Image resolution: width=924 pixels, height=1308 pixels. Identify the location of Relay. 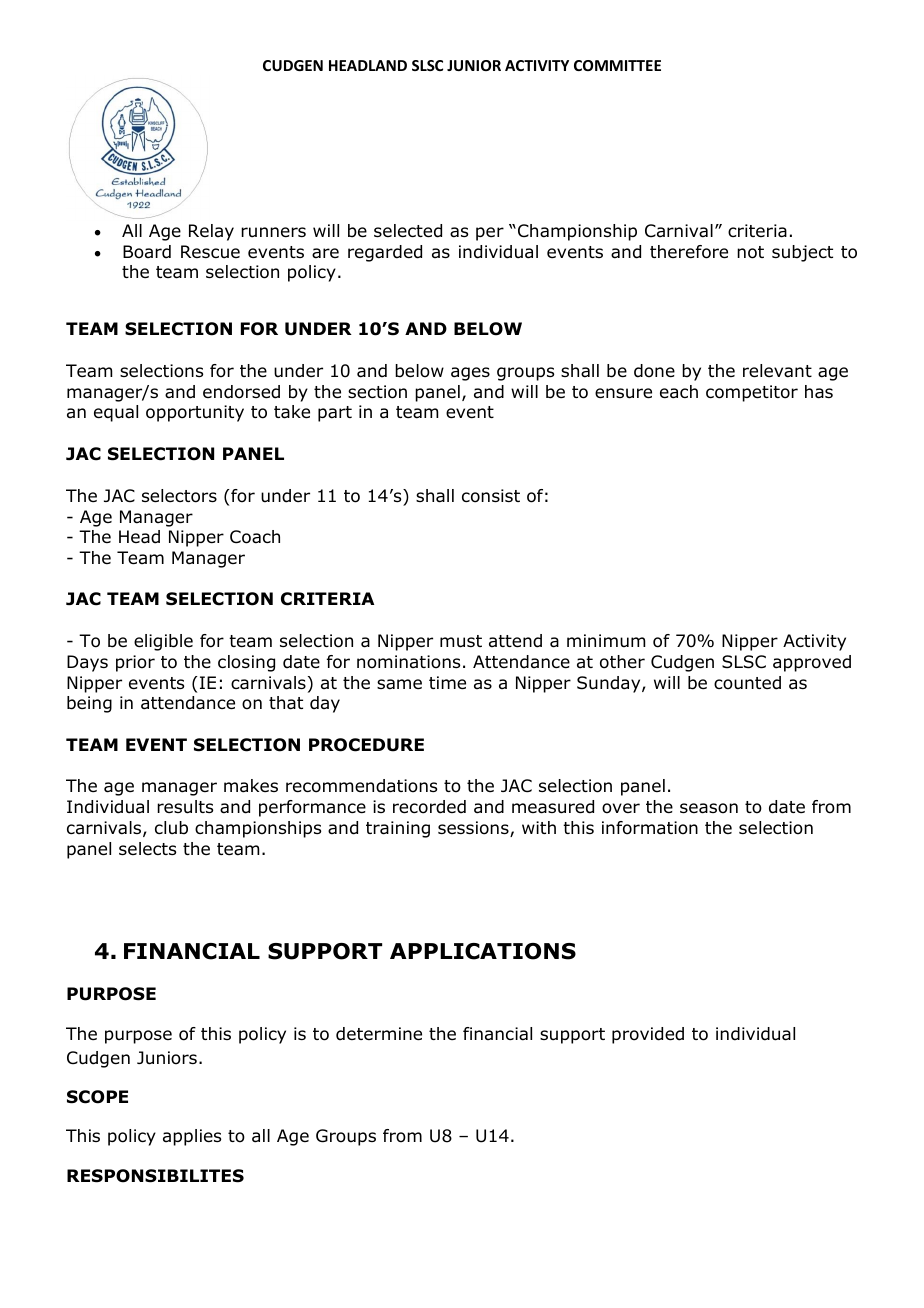
(211, 232).
